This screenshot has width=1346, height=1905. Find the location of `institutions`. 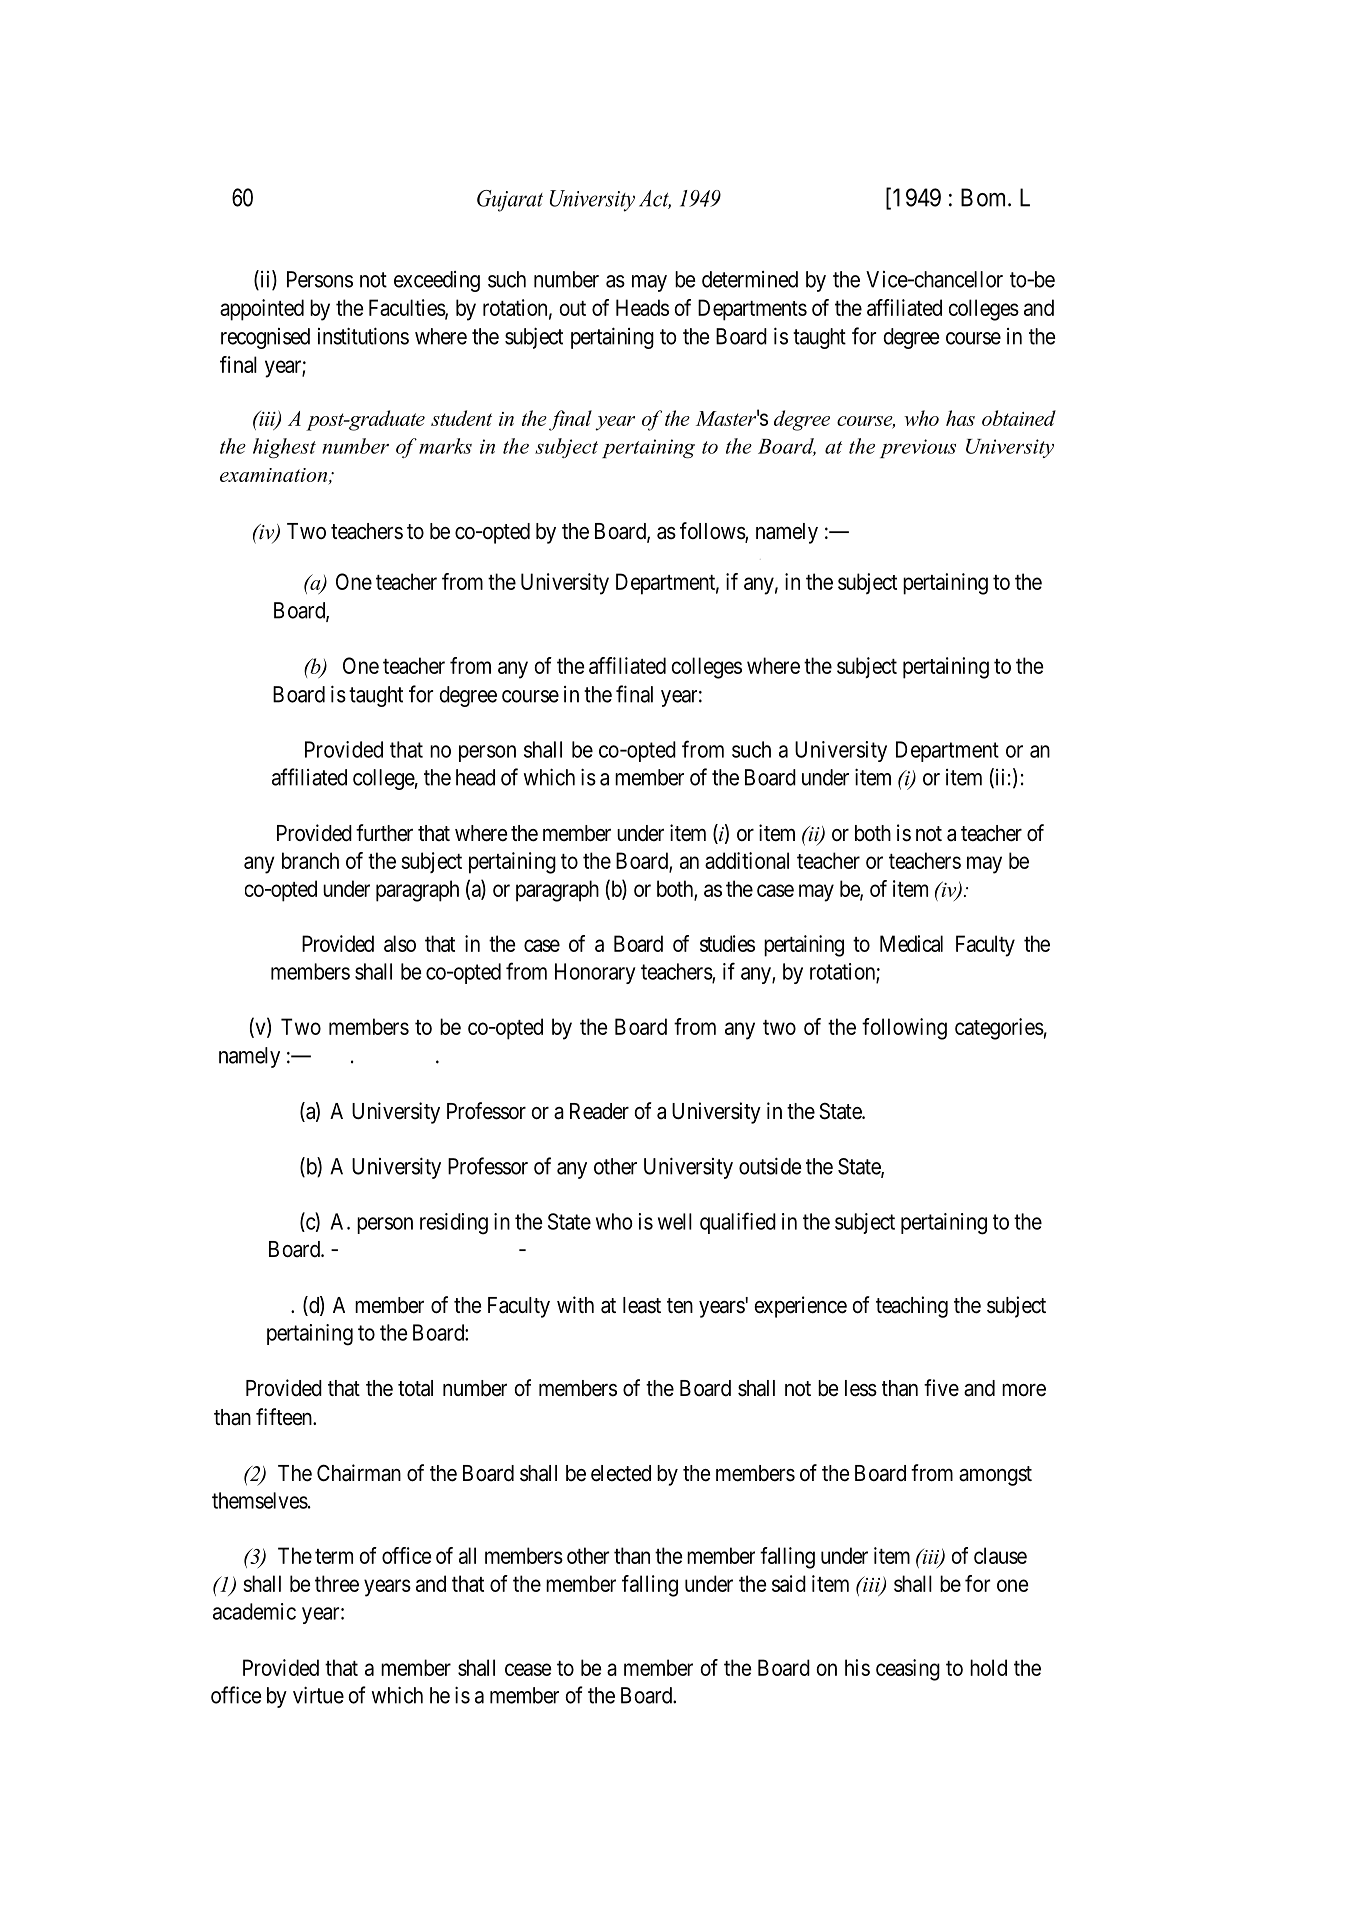

institutions is located at coordinates (363, 336).
